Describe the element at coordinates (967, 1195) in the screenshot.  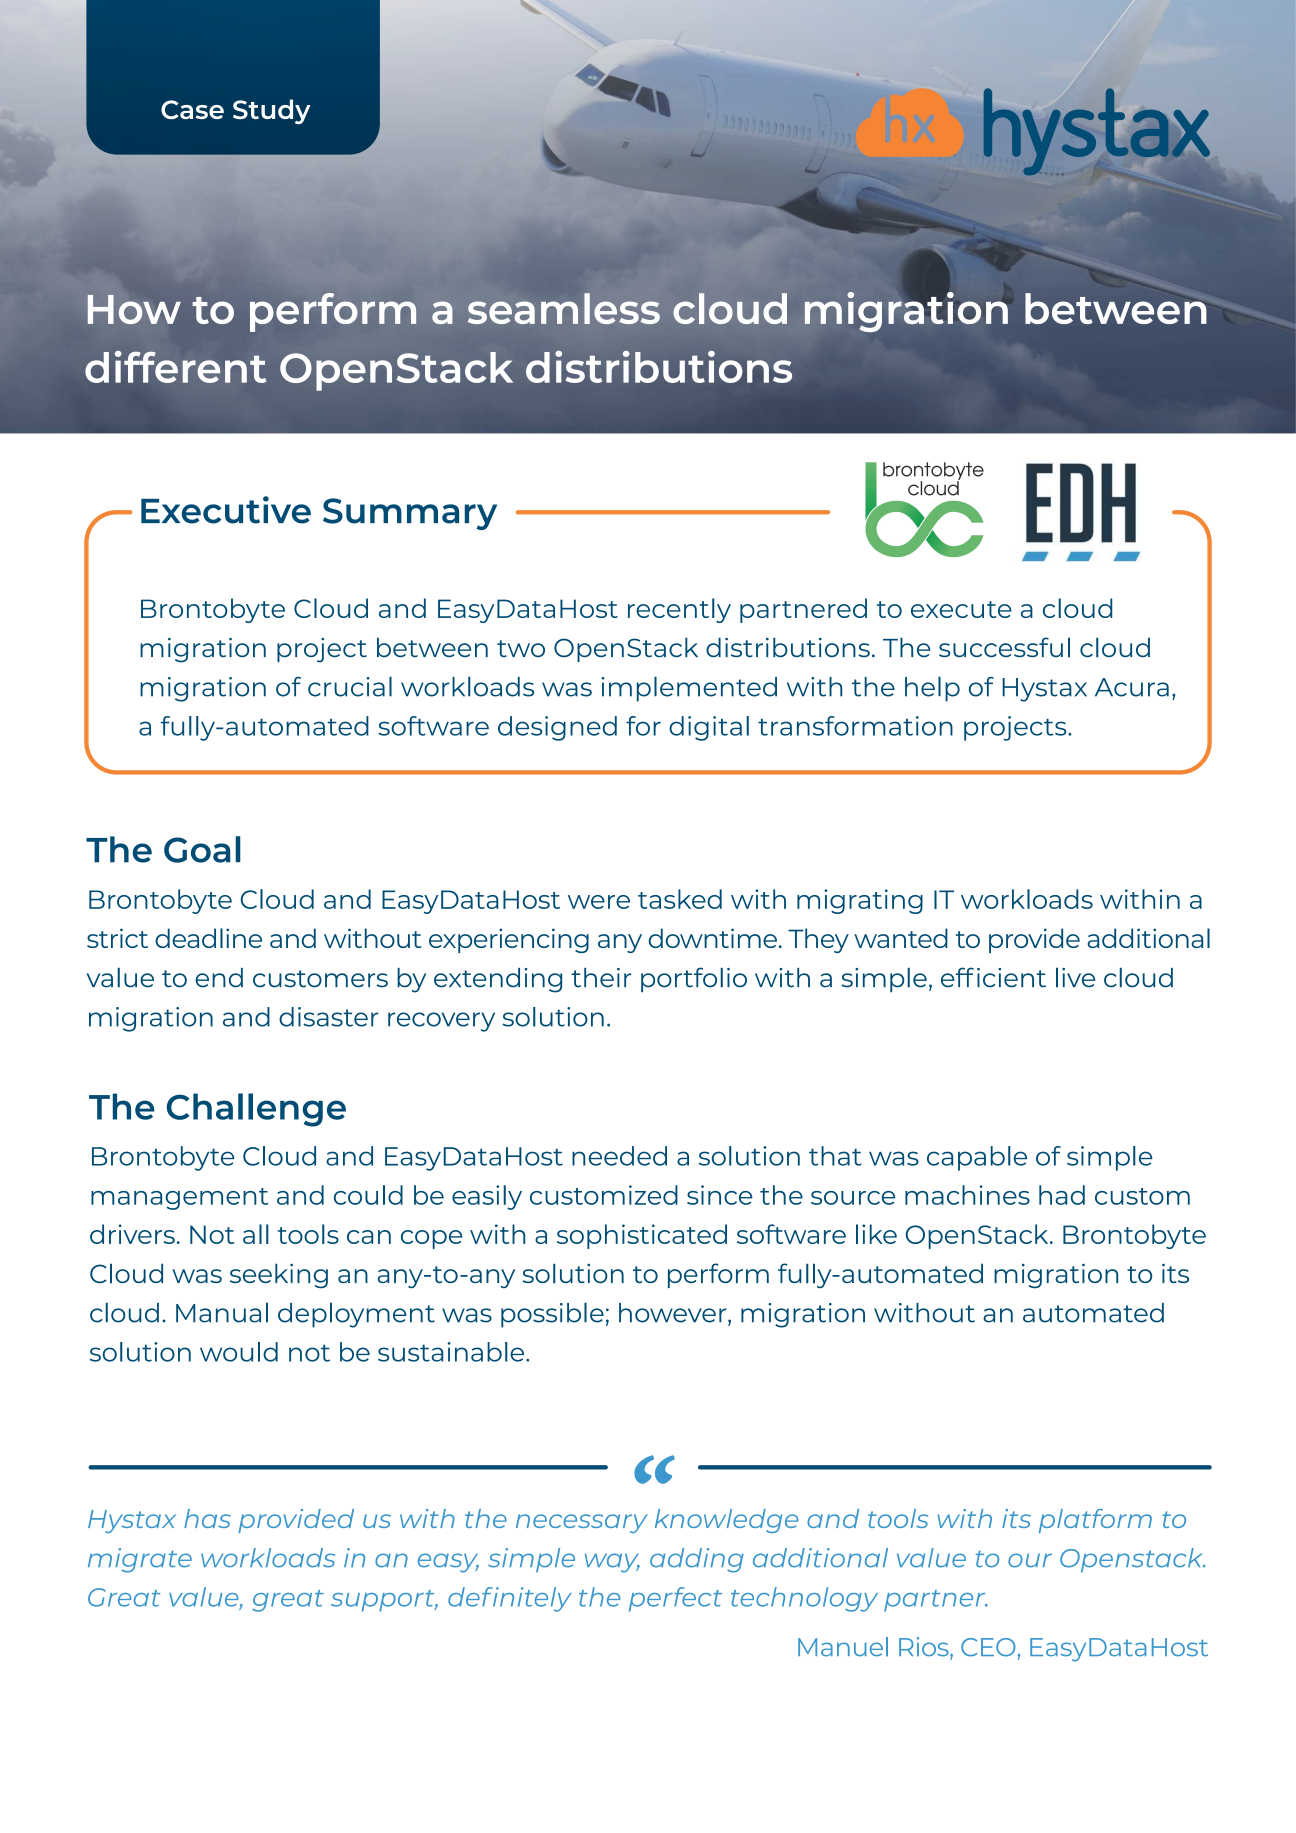
I see `machines` at that location.
